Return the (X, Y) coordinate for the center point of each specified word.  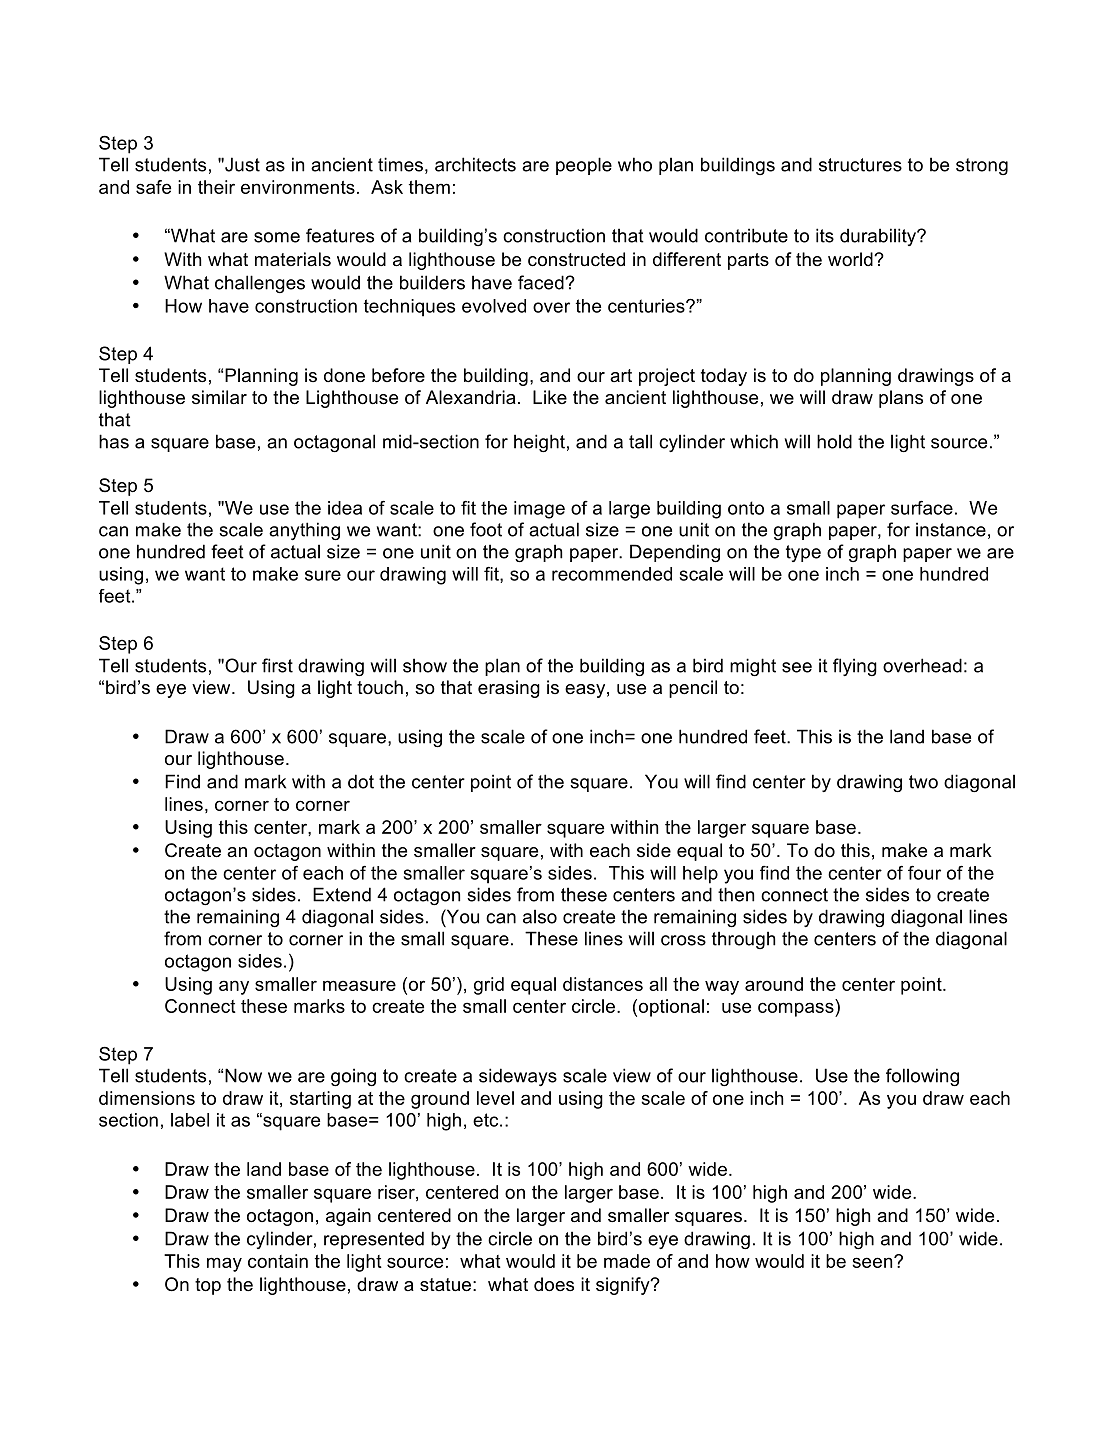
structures (860, 165)
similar (219, 397)
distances (603, 984)
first (277, 665)
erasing (509, 689)
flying (855, 667)
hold (834, 441)
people (584, 166)
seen (873, 1262)
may (224, 1264)
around (774, 984)
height (539, 443)
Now (243, 1075)
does (554, 1284)
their (216, 187)
